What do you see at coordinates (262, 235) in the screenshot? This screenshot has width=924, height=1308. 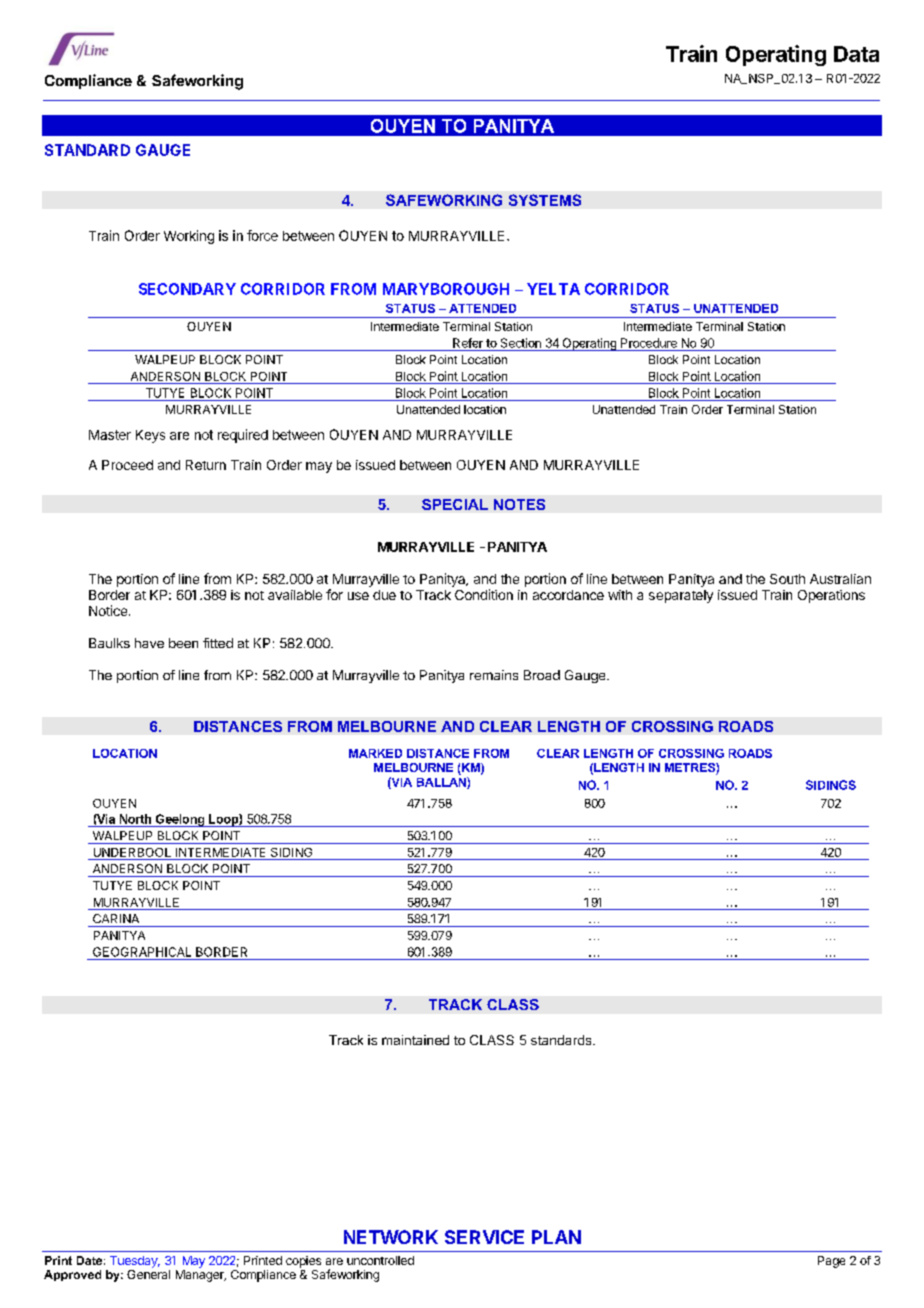 I see `force` at bounding box center [262, 235].
